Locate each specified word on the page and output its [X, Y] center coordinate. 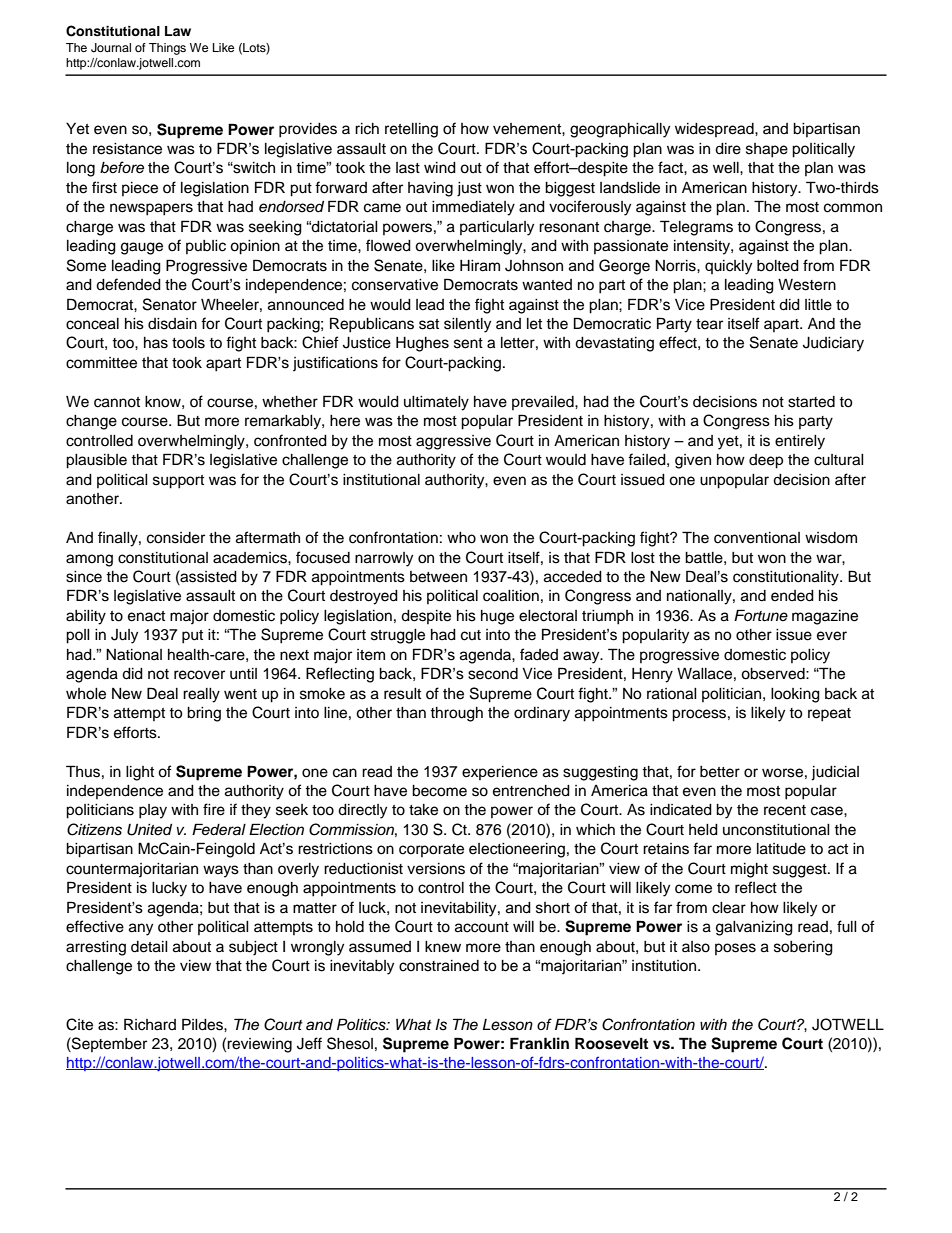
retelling [411, 130]
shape [767, 150]
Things [167, 49]
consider [176, 538]
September [108, 1044]
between [438, 577]
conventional [757, 538]
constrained [439, 966]
